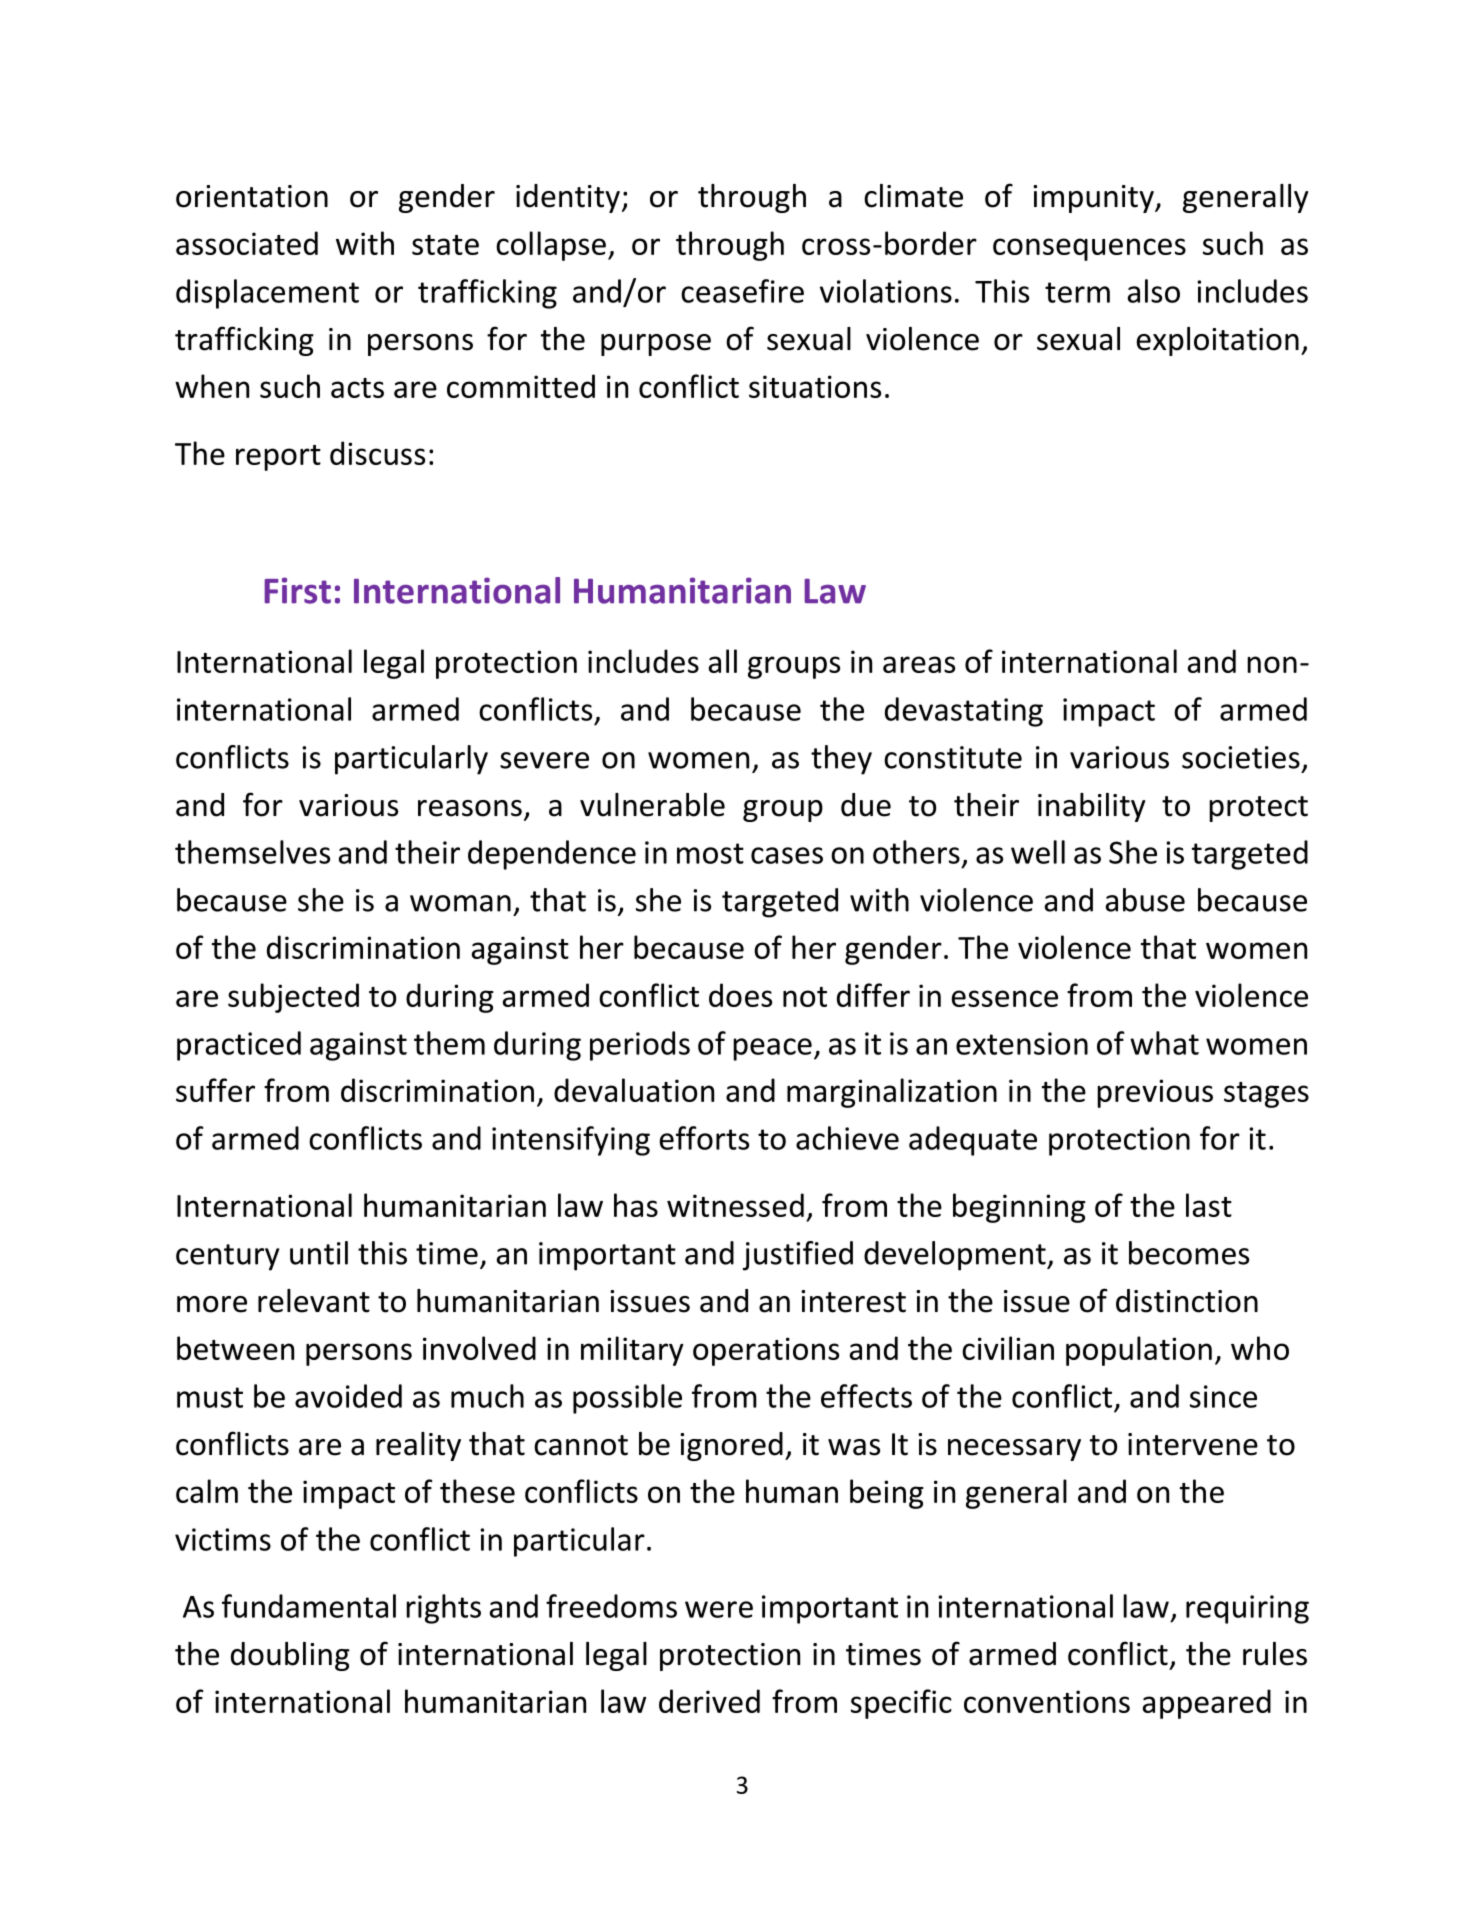  I want to click on consequences, so click(1089, 249).
